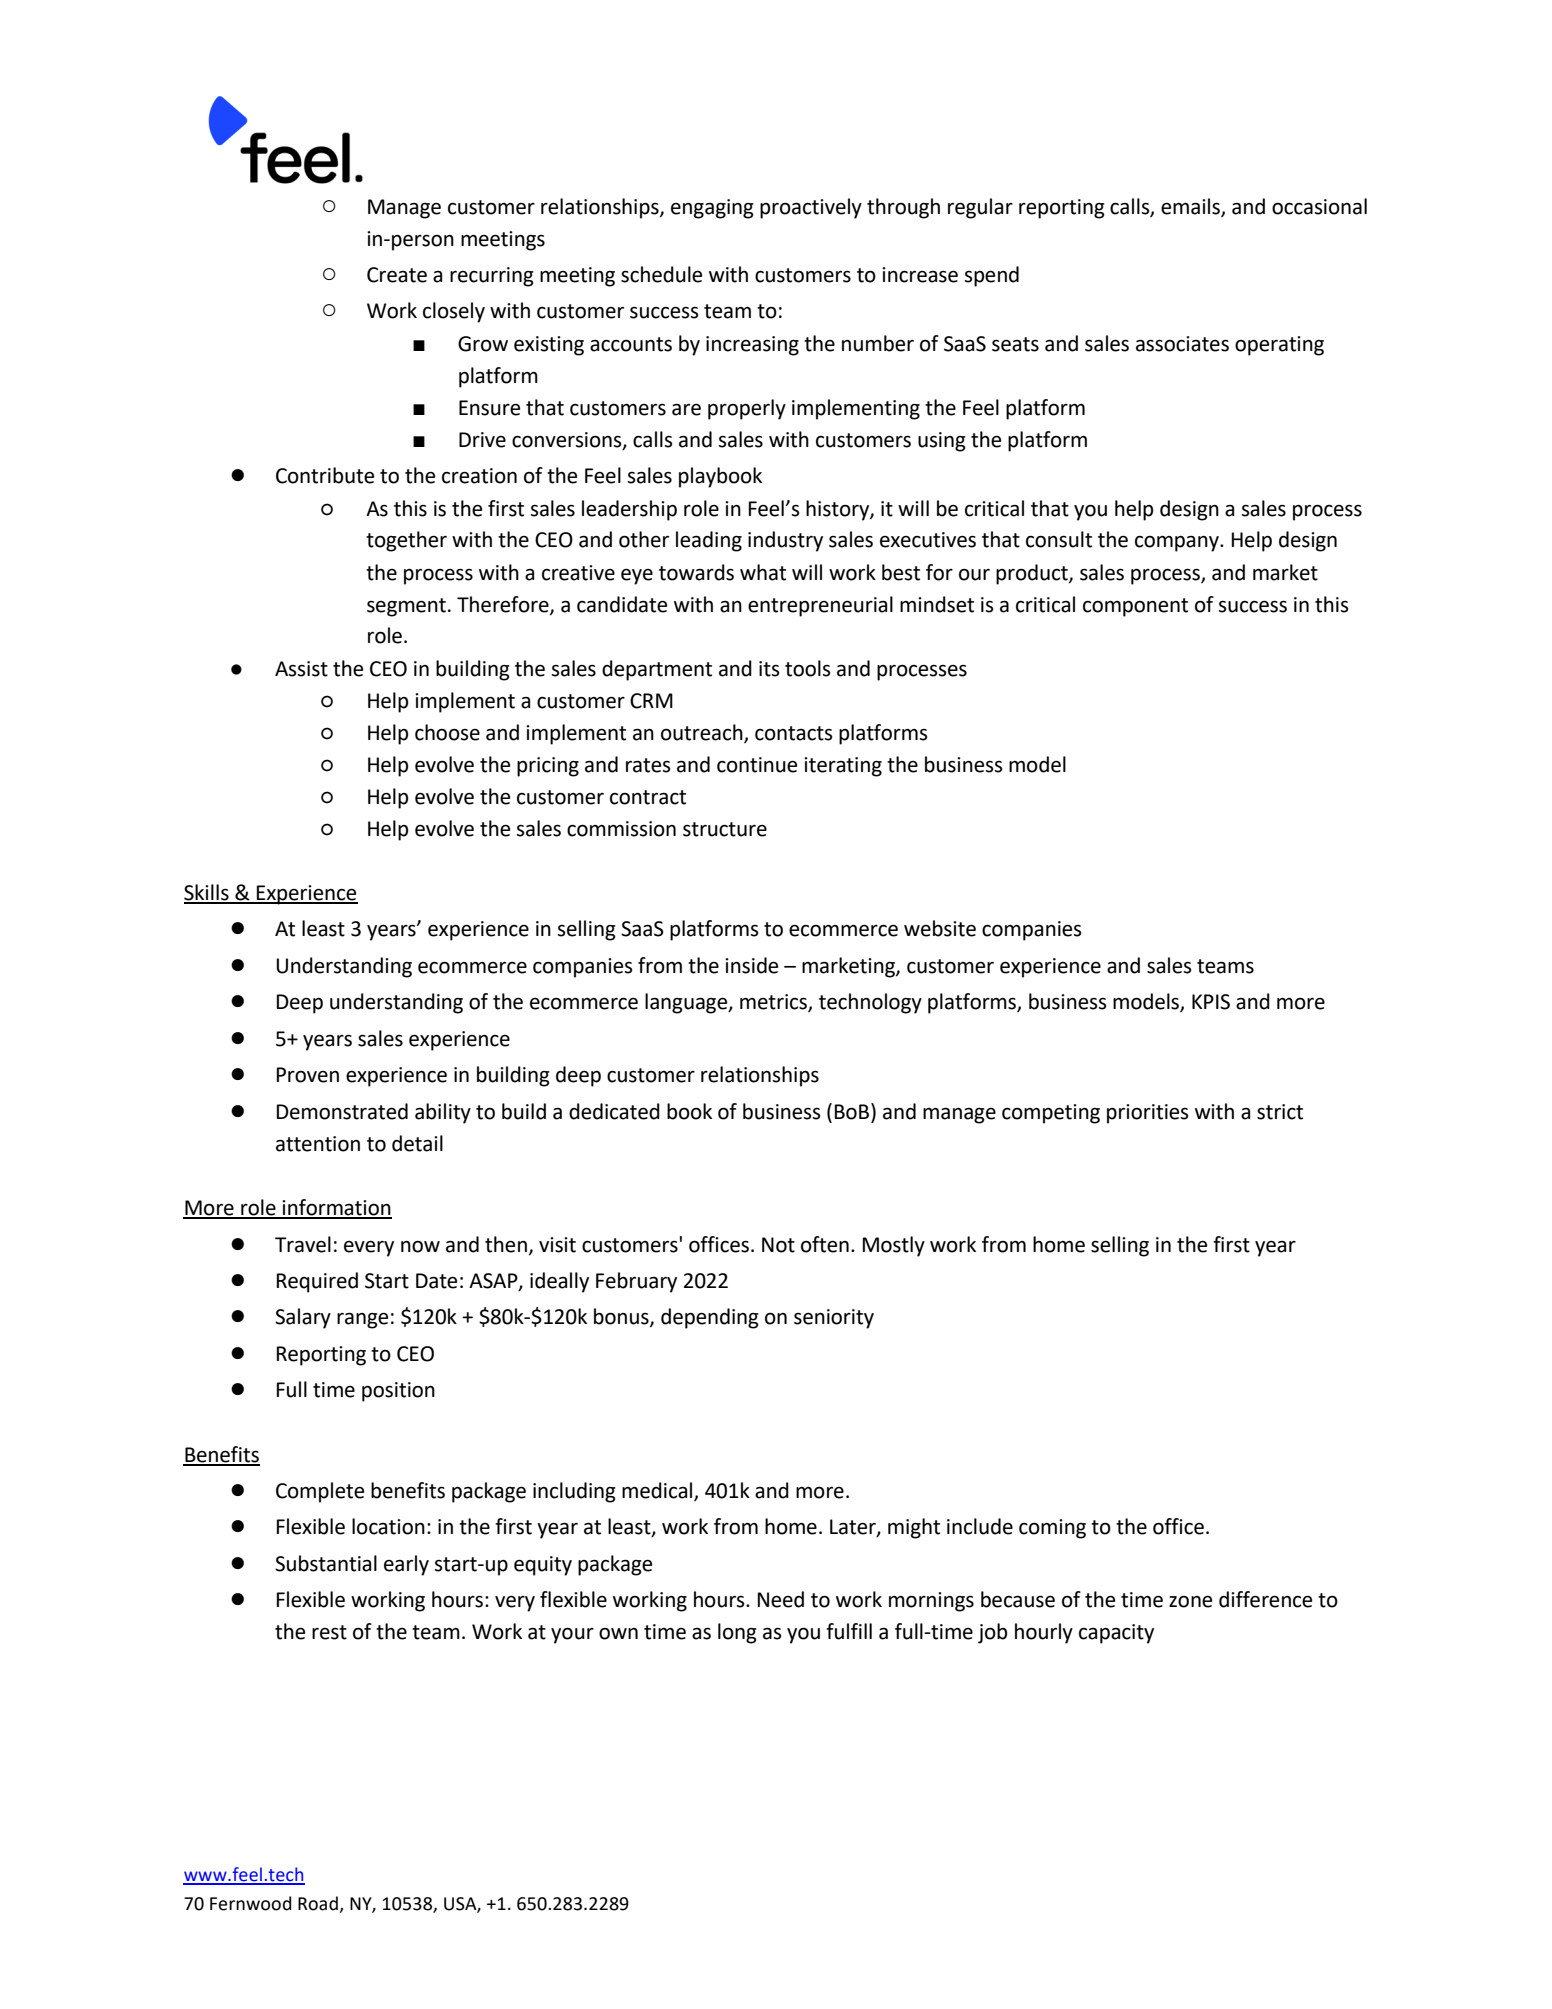  What do you see at coordinates (807, 668) in the document?
I see `tools` at bounding box center [807, 668].
